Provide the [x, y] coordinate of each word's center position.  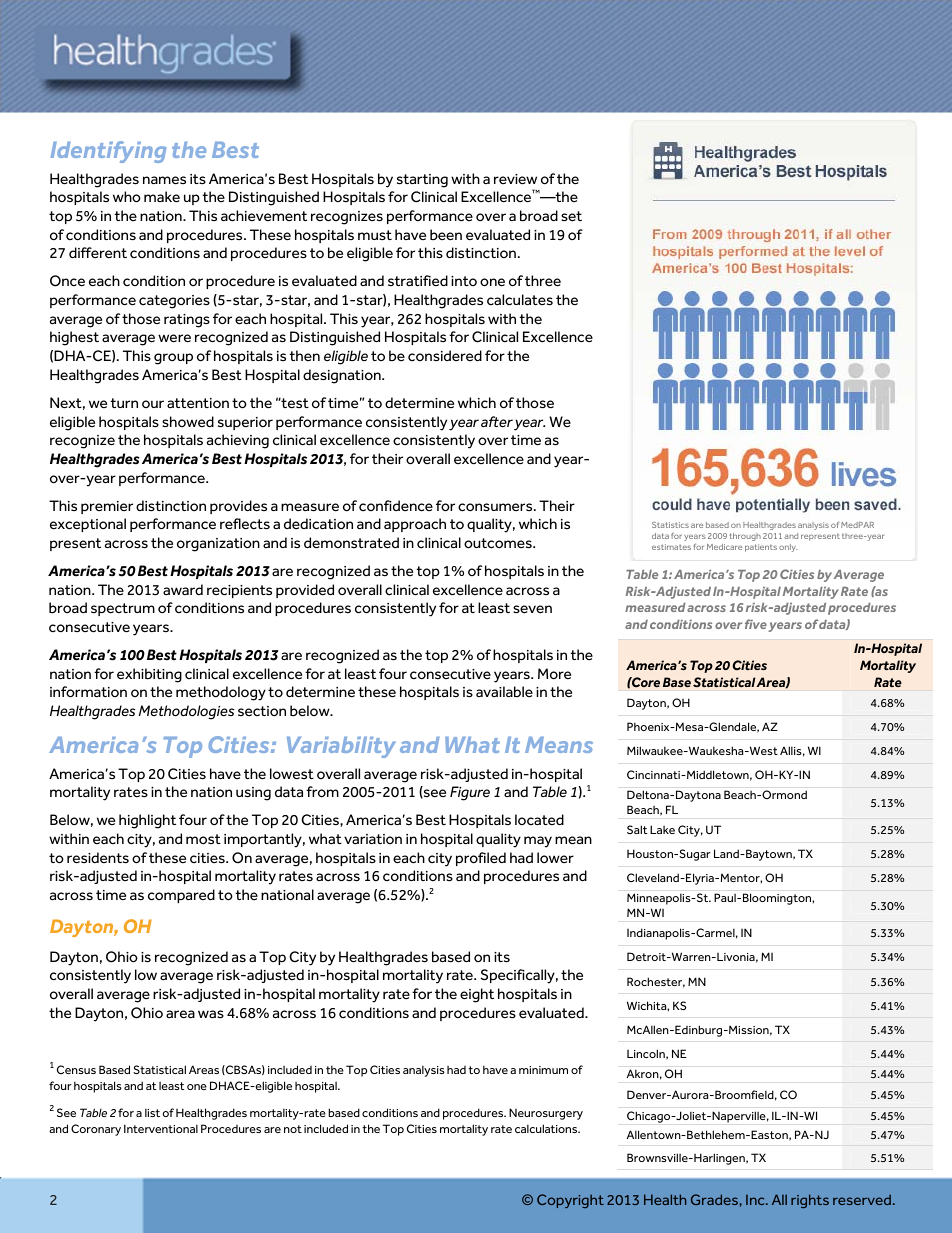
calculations [547, 1128]
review [515, 179]
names [164, 180]
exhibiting [149, 675]
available [504, 691]
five [756, 624]
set [571, 216]
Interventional [161, 1128]
